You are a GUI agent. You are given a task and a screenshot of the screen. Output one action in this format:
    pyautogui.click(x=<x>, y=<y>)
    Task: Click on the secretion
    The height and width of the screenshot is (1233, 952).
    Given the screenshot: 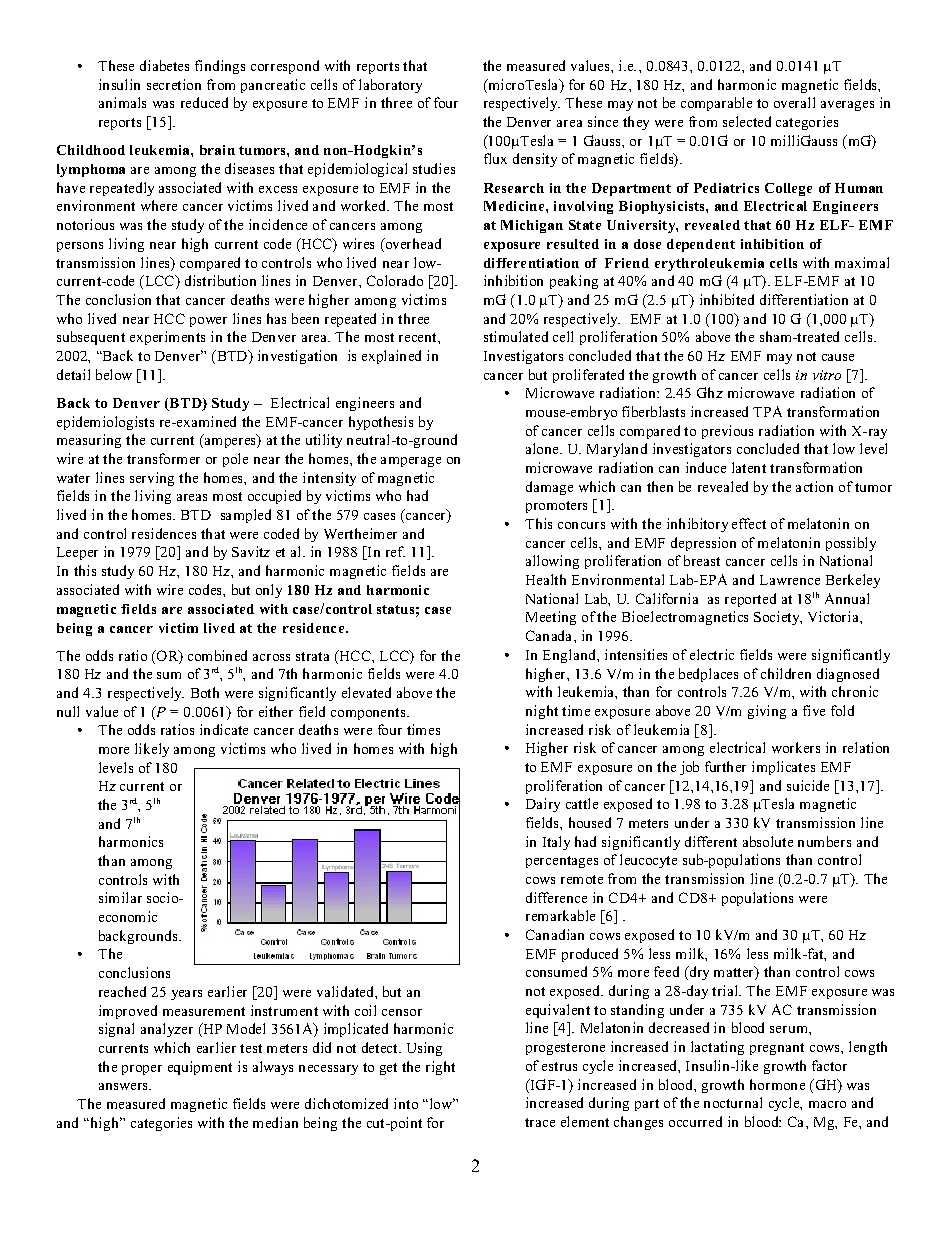 What is the action you would take?
    pyautogui.click(x=174, y=84)
